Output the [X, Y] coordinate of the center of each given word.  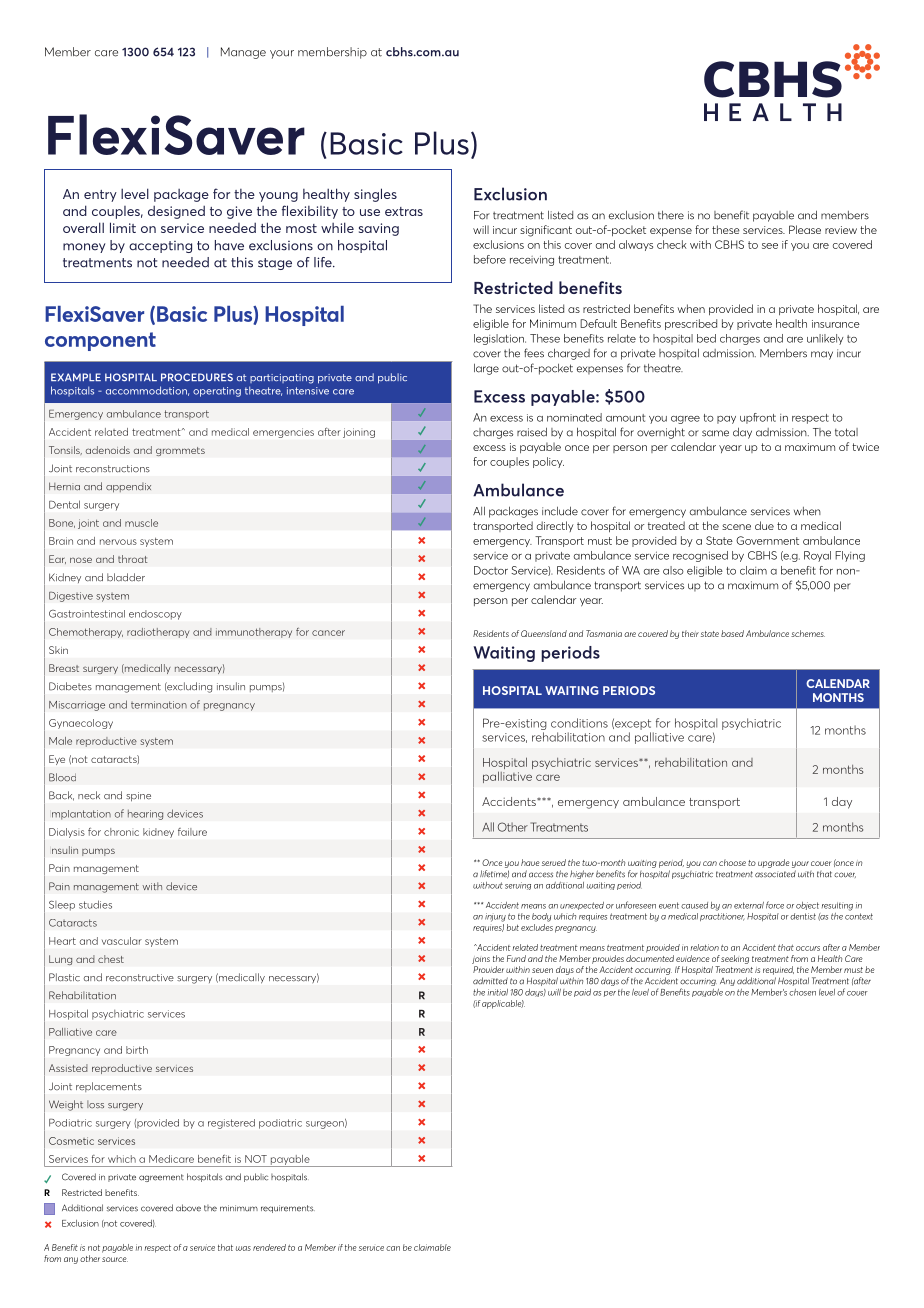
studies [95, 904]
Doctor [491, 570]
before [490, 259]
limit [123, 227]
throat [132, 559]
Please [805, 229]
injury [495, 917]
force [775, 905]
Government [767, 540]
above [188, 1208]
